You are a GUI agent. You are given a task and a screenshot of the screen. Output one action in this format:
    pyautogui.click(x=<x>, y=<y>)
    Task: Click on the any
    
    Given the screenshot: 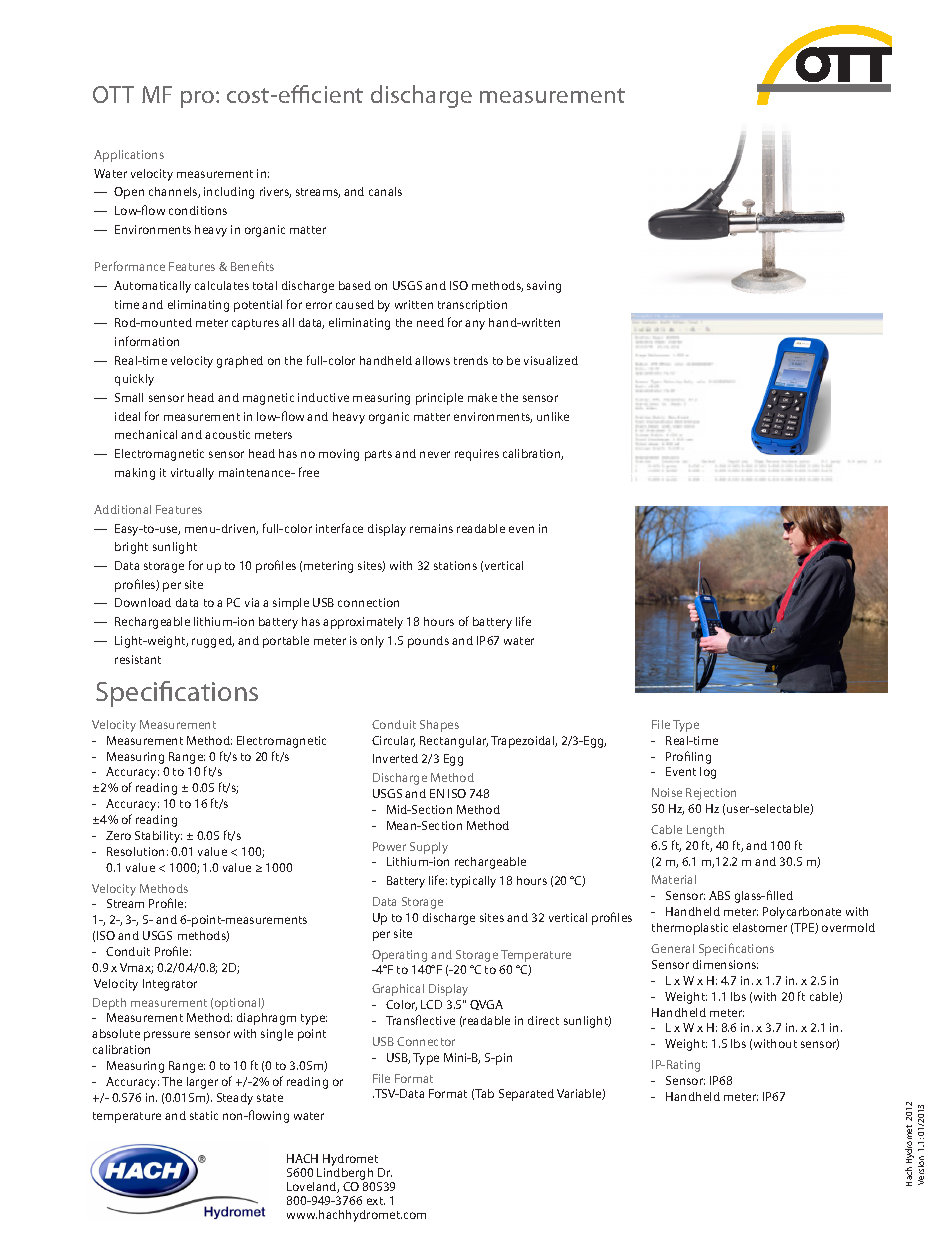 What is the action you would take?
    pyautogui.click(x=475, y=325)
